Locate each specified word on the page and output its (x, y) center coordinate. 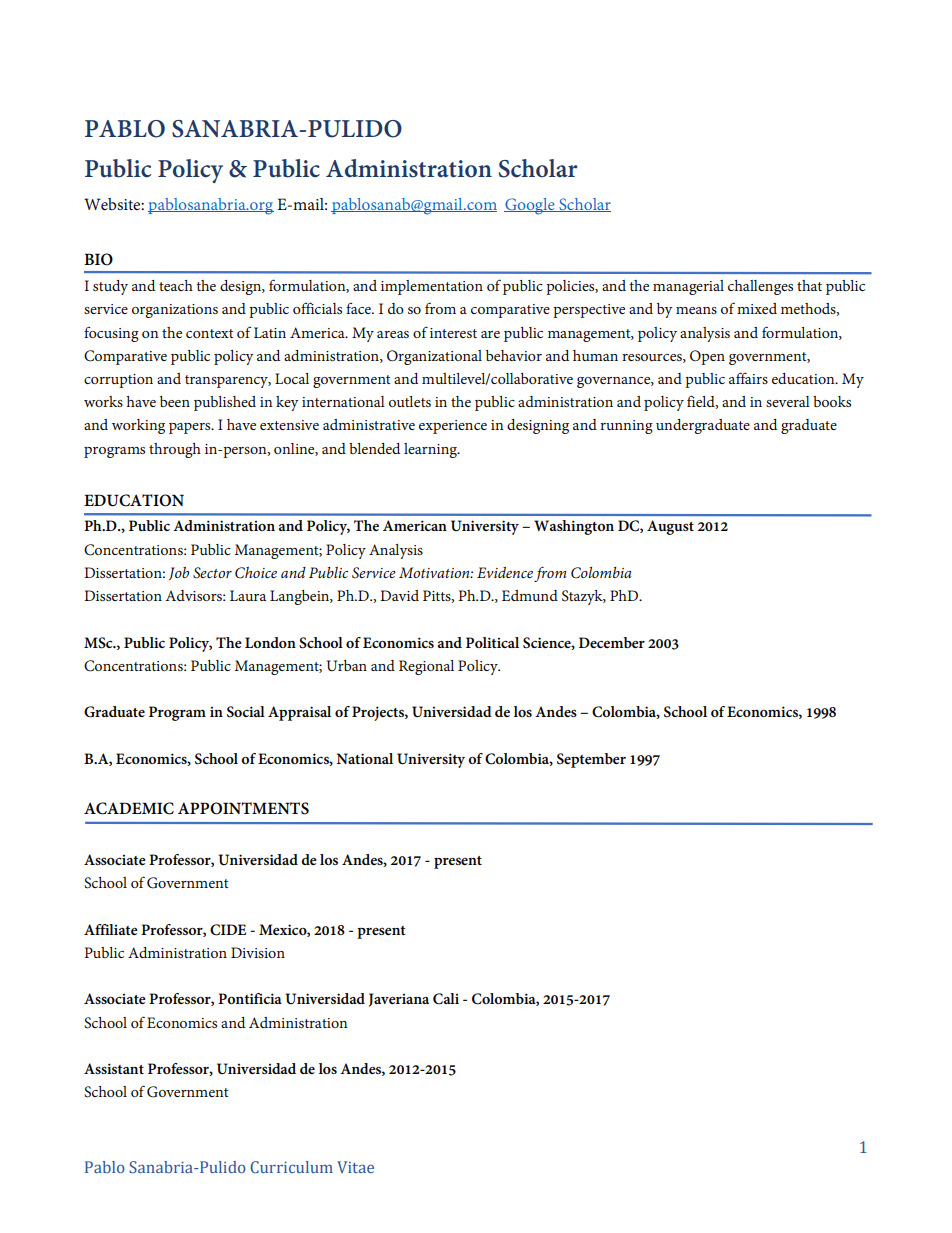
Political (492, 642)
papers (191, 428)
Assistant (114, 1068)
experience (453, 427)
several (788, 401)
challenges (760, 287)
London (270, 642)
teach (176, 285)
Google (530, 206)
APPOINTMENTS (243, 808)
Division (258, 952)
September (591, 760)
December (612, 642)
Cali (446, 999)
